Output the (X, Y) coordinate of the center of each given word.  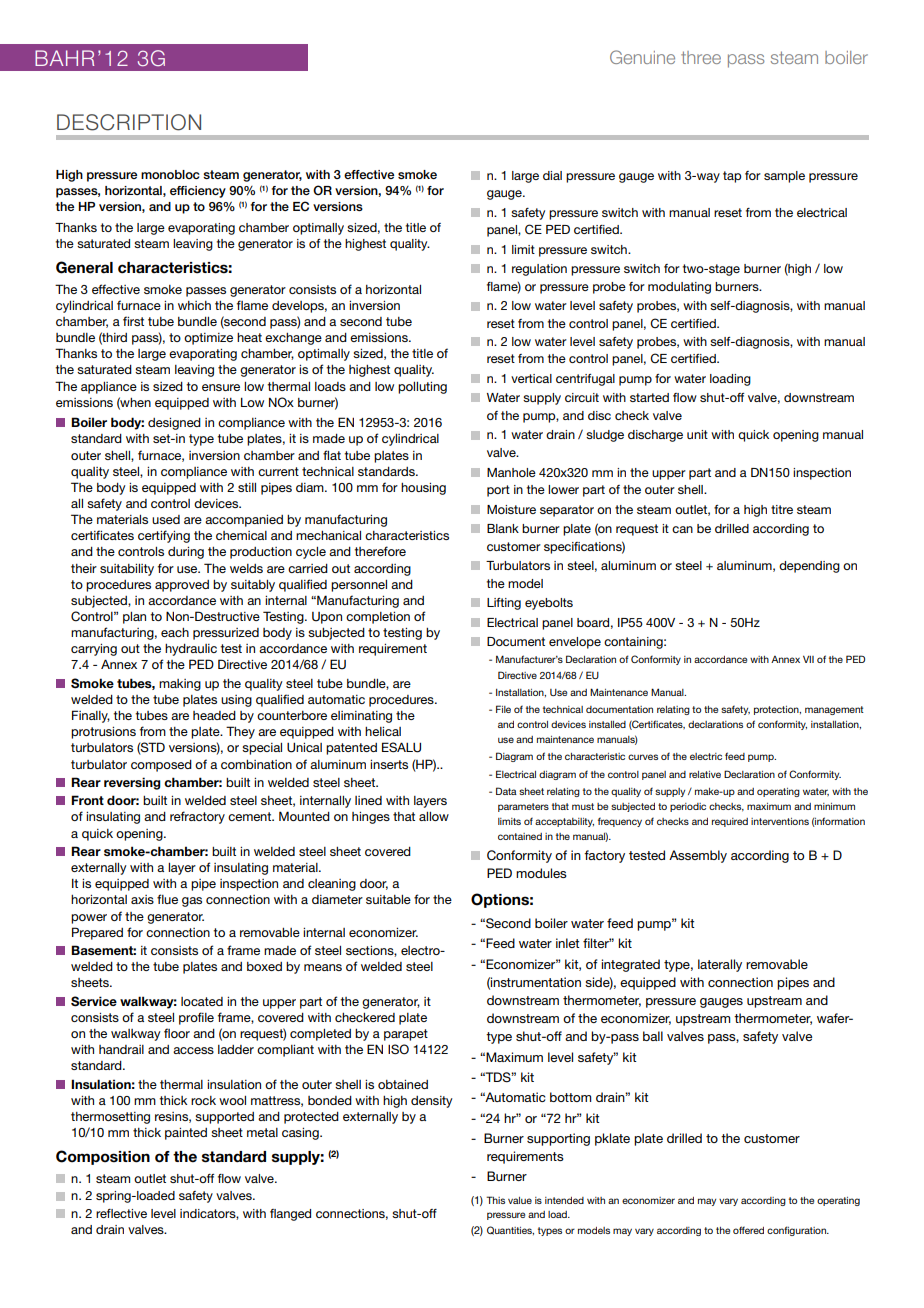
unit (697, 434)
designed (174, 424)
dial (552, 175)
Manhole (511, 472)
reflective (121, 1213)
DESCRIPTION (129, 122)
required (730, 822)
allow (434, 816)
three (701, 57)
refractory (197, 817)
